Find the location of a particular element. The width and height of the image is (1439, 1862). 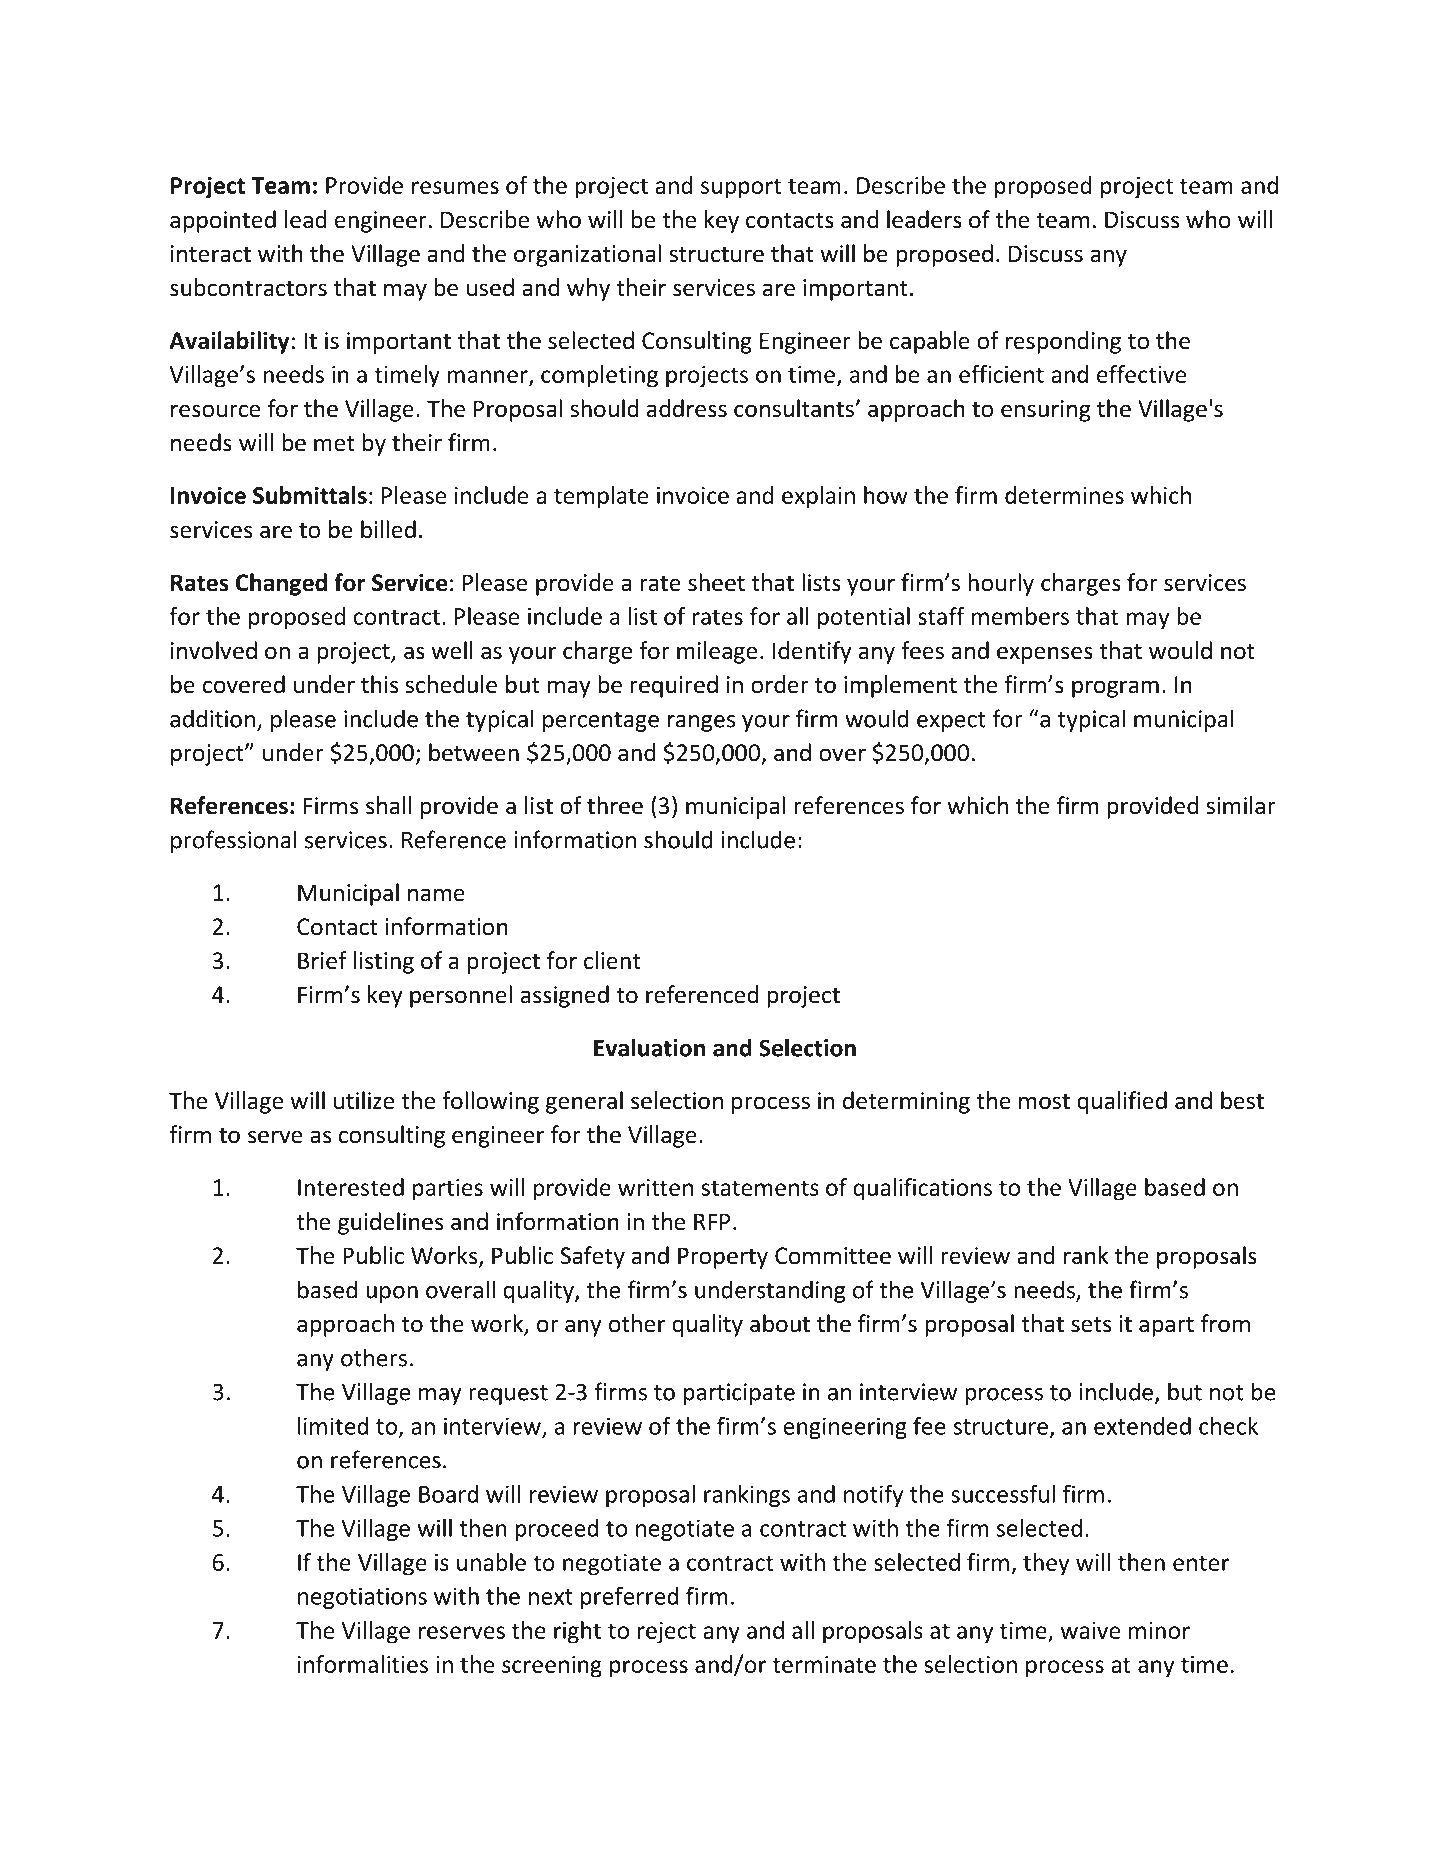

Brief is located at coordinates (322, 960).
